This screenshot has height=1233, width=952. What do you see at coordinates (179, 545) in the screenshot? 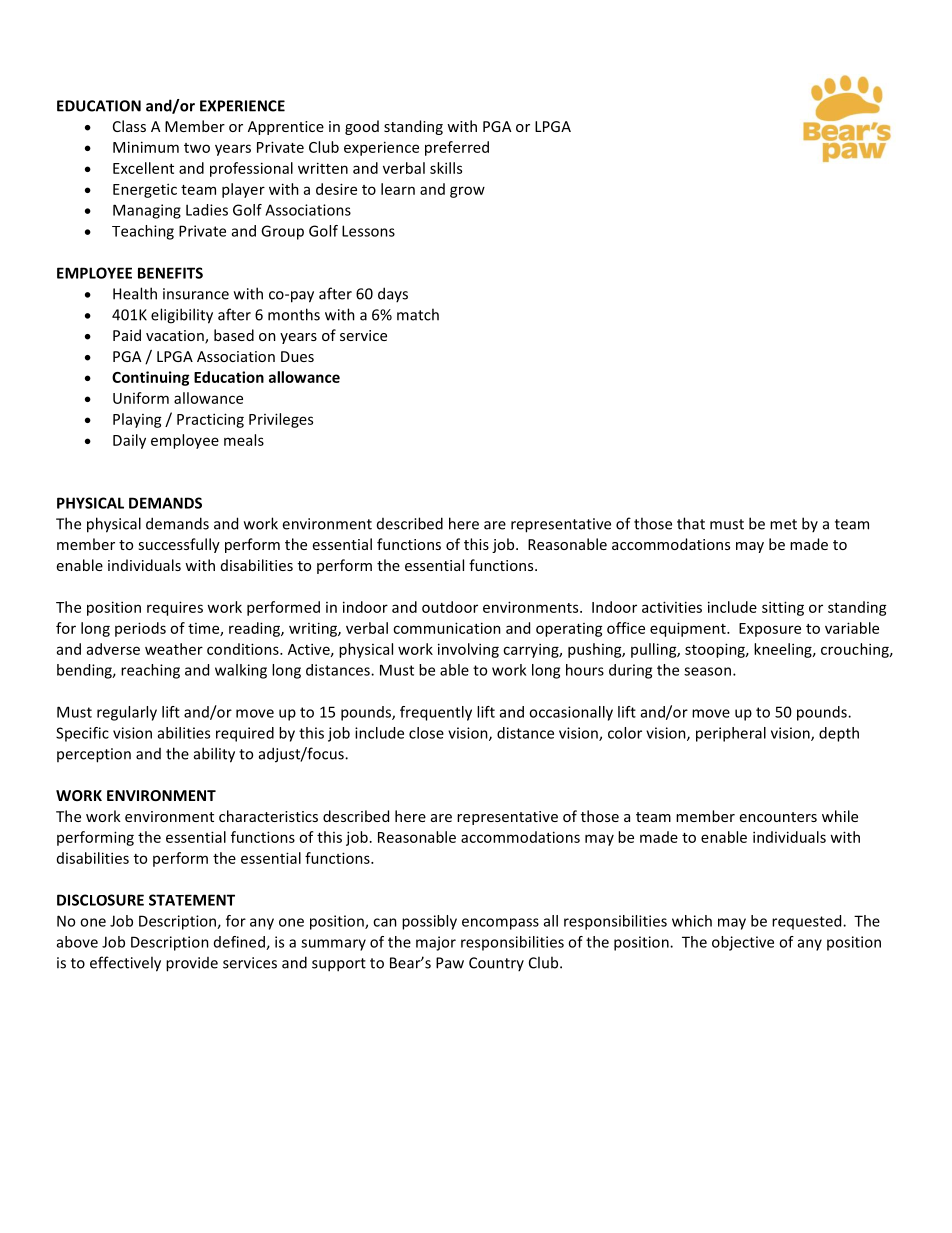
I see `successfully` at bounding box center [179, 545].
